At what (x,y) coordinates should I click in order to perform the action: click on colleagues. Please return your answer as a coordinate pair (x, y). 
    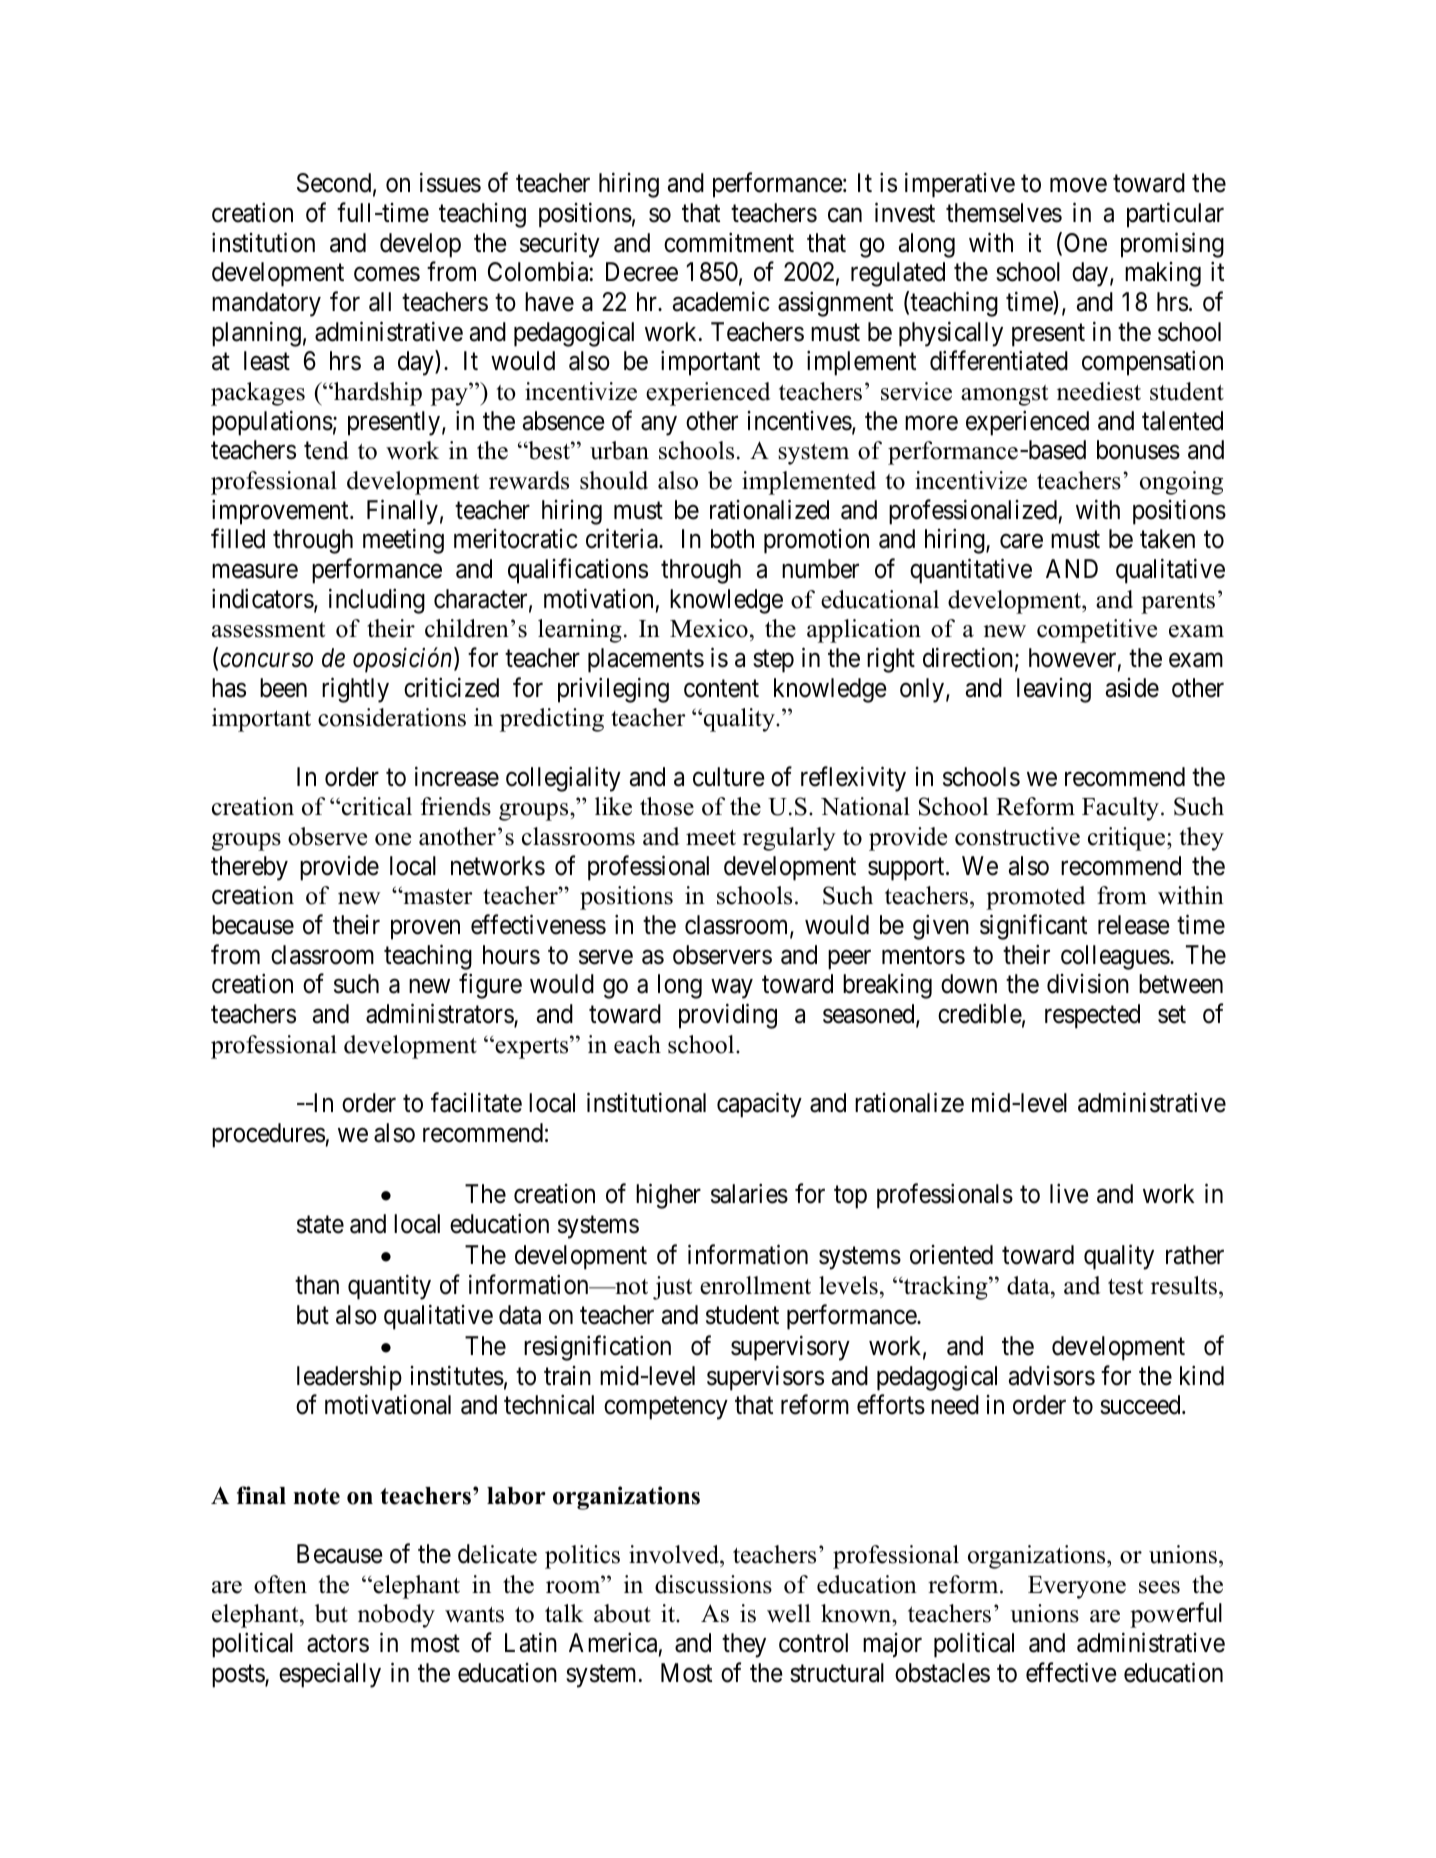
    Looking at the image, I should click on (1115, 957).
